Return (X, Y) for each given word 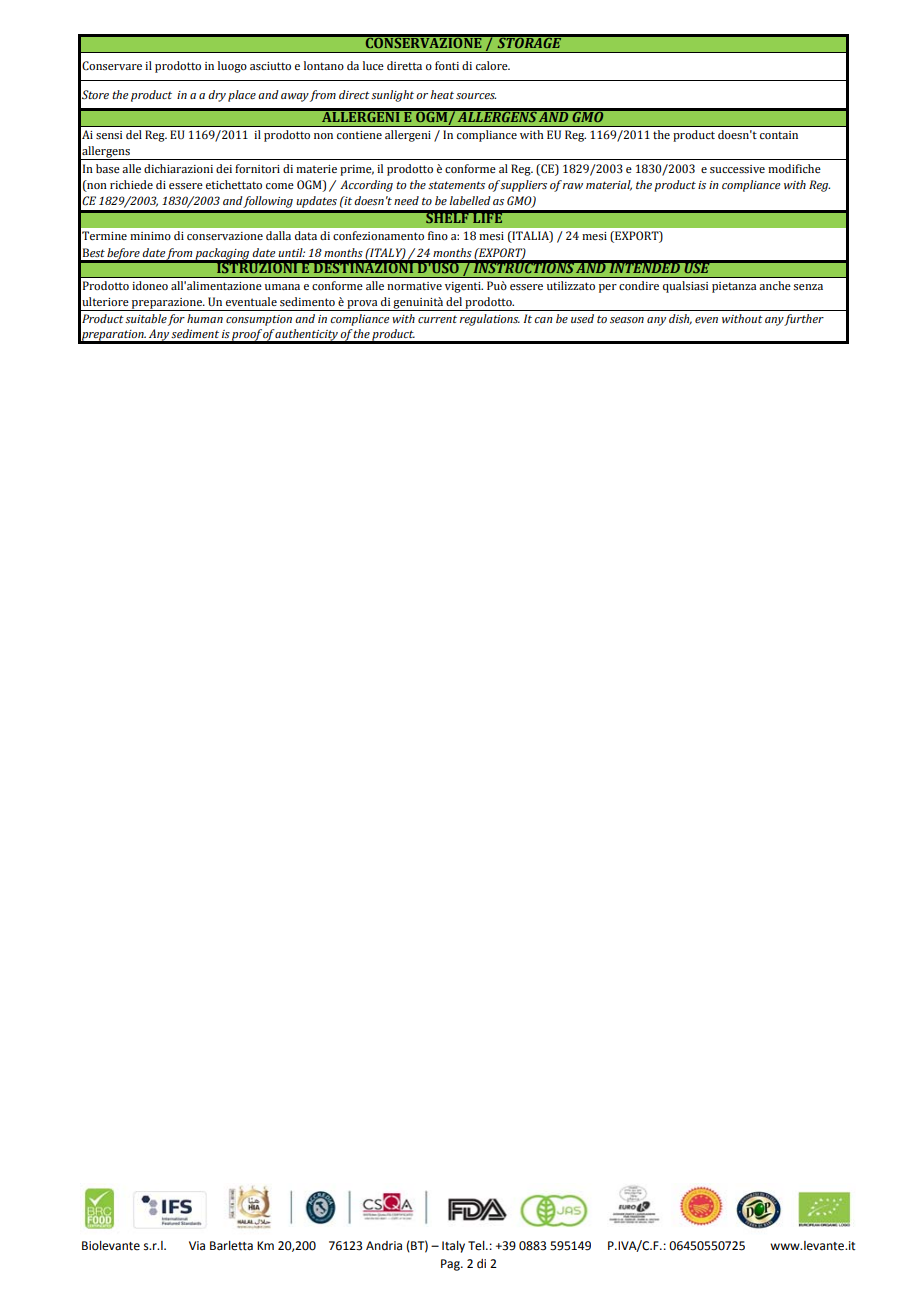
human (205, 318)
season (627, 320)
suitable (146, 318)
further (804, 320)
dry (217, 96)
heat (442, 94)
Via (197, 1245)
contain (779, 135)
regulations (490, 320)
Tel (477, 1246)
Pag (451, 1265)
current (437, 319)
